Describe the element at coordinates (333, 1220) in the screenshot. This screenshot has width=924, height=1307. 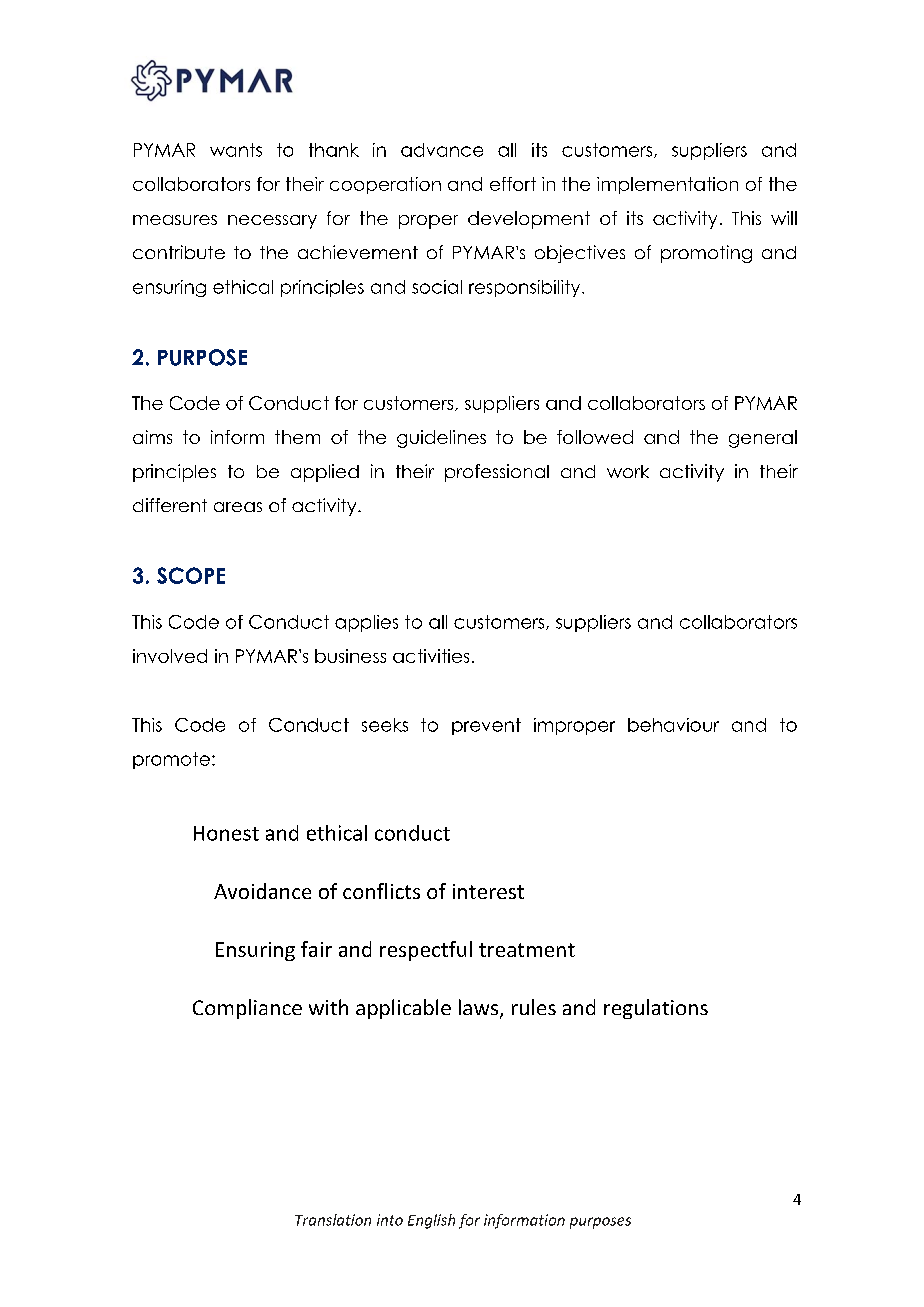
I see `Translation` at that location.
